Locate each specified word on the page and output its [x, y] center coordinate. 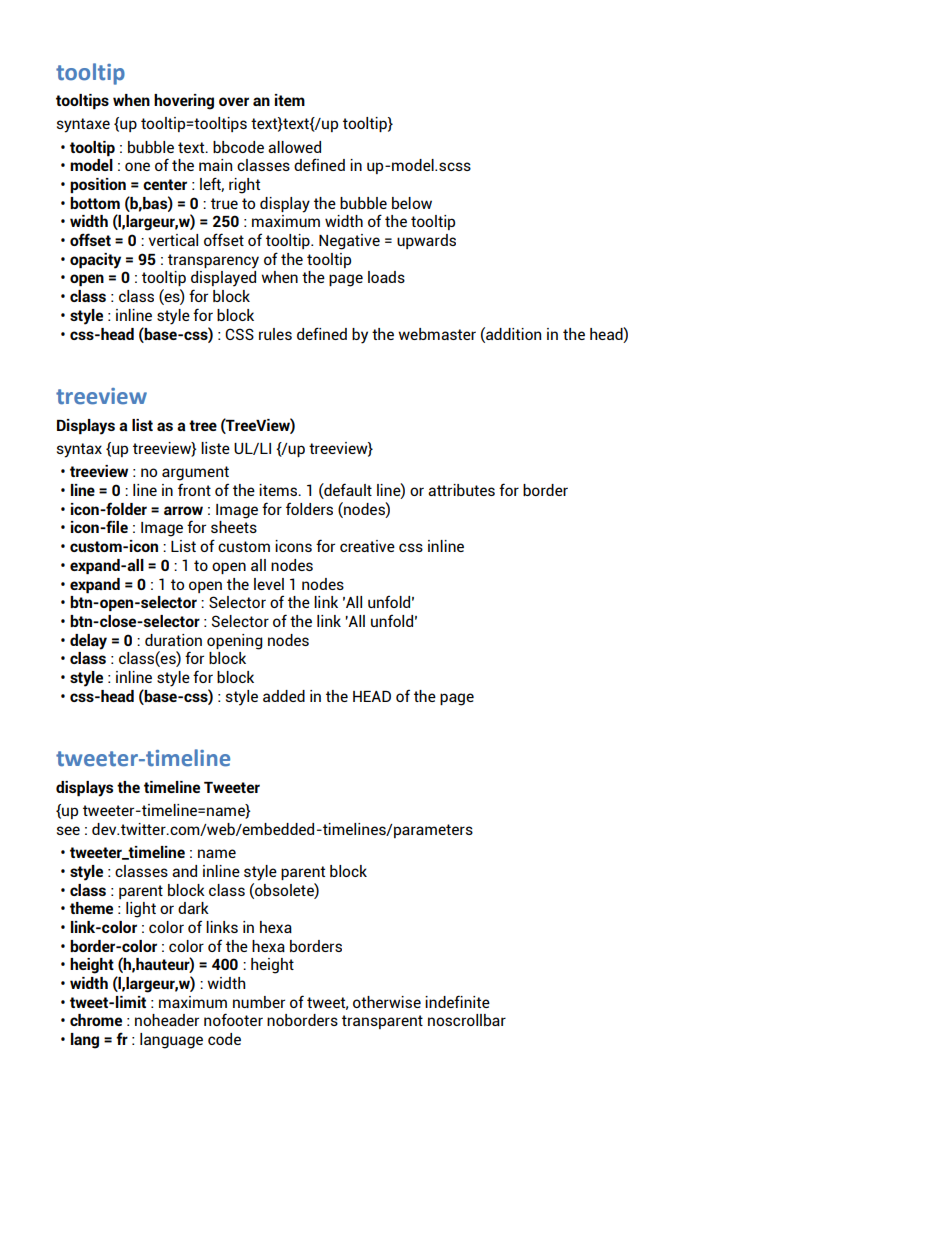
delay [88, 642]
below [412, 203]
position [98, 185]
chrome [96, 1020]
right [244, 186]
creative [367, 546]
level [269, 584]
